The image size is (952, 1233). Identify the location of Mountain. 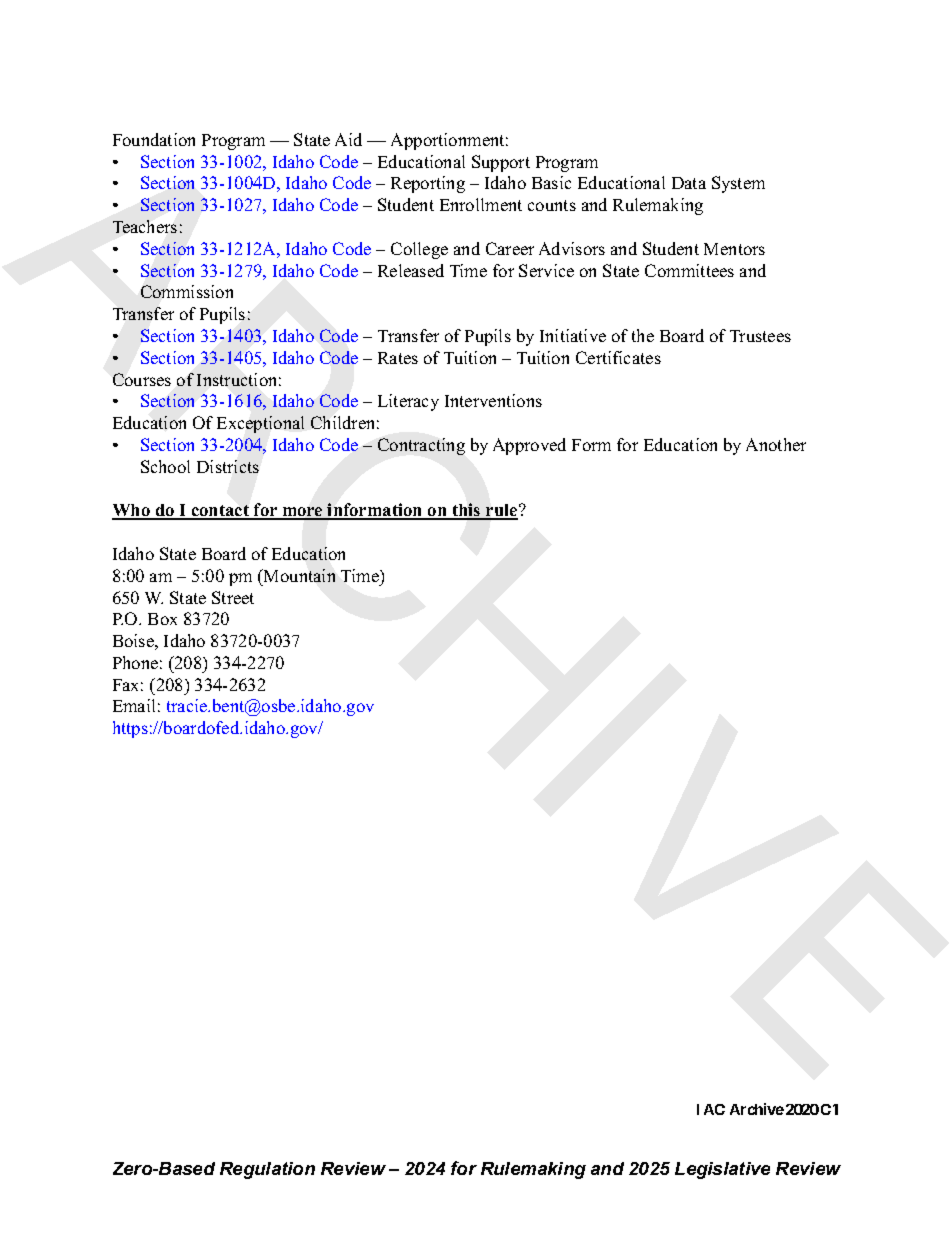
(298, 575).
